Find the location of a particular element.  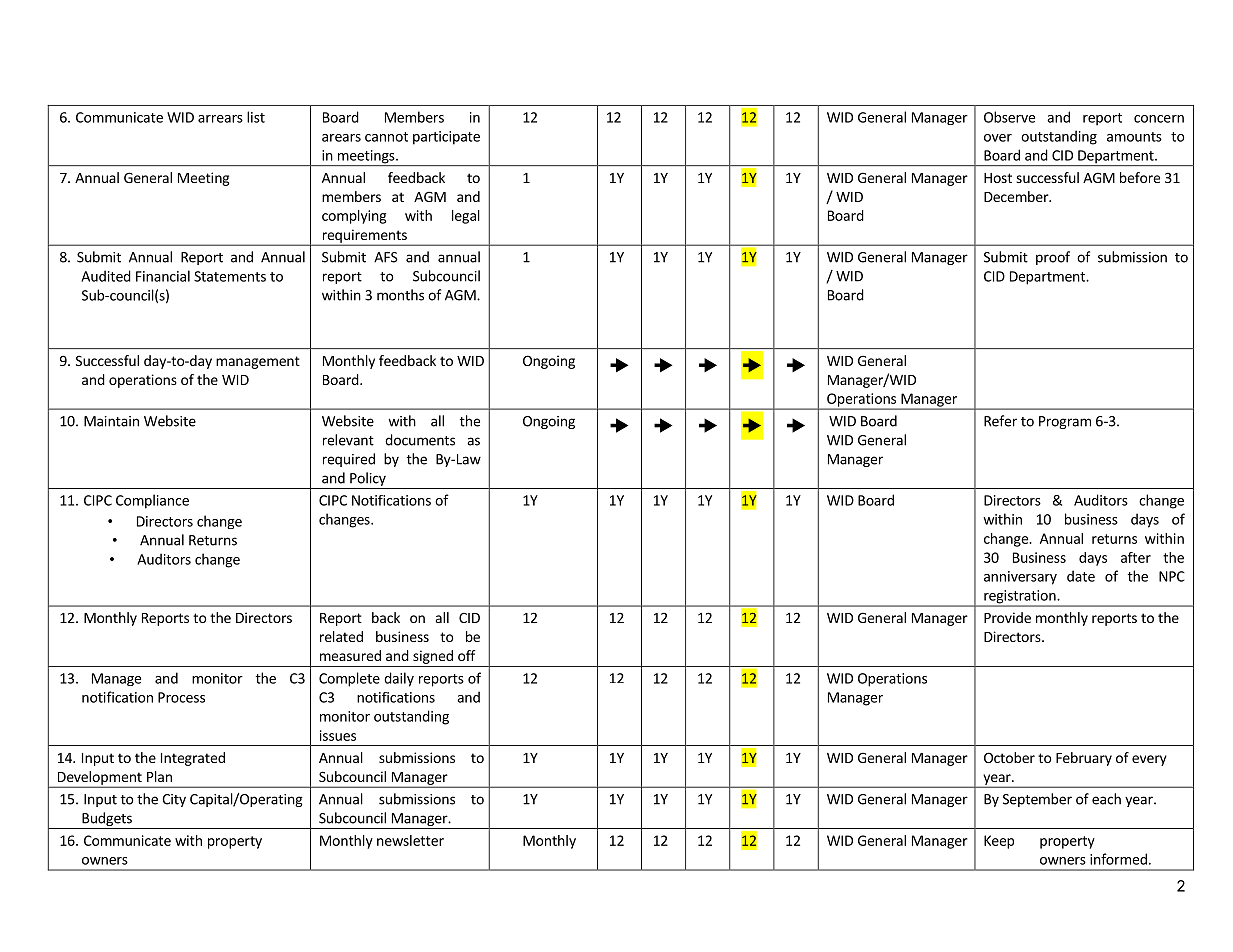

arrears is located at coordinates (220, 119).
